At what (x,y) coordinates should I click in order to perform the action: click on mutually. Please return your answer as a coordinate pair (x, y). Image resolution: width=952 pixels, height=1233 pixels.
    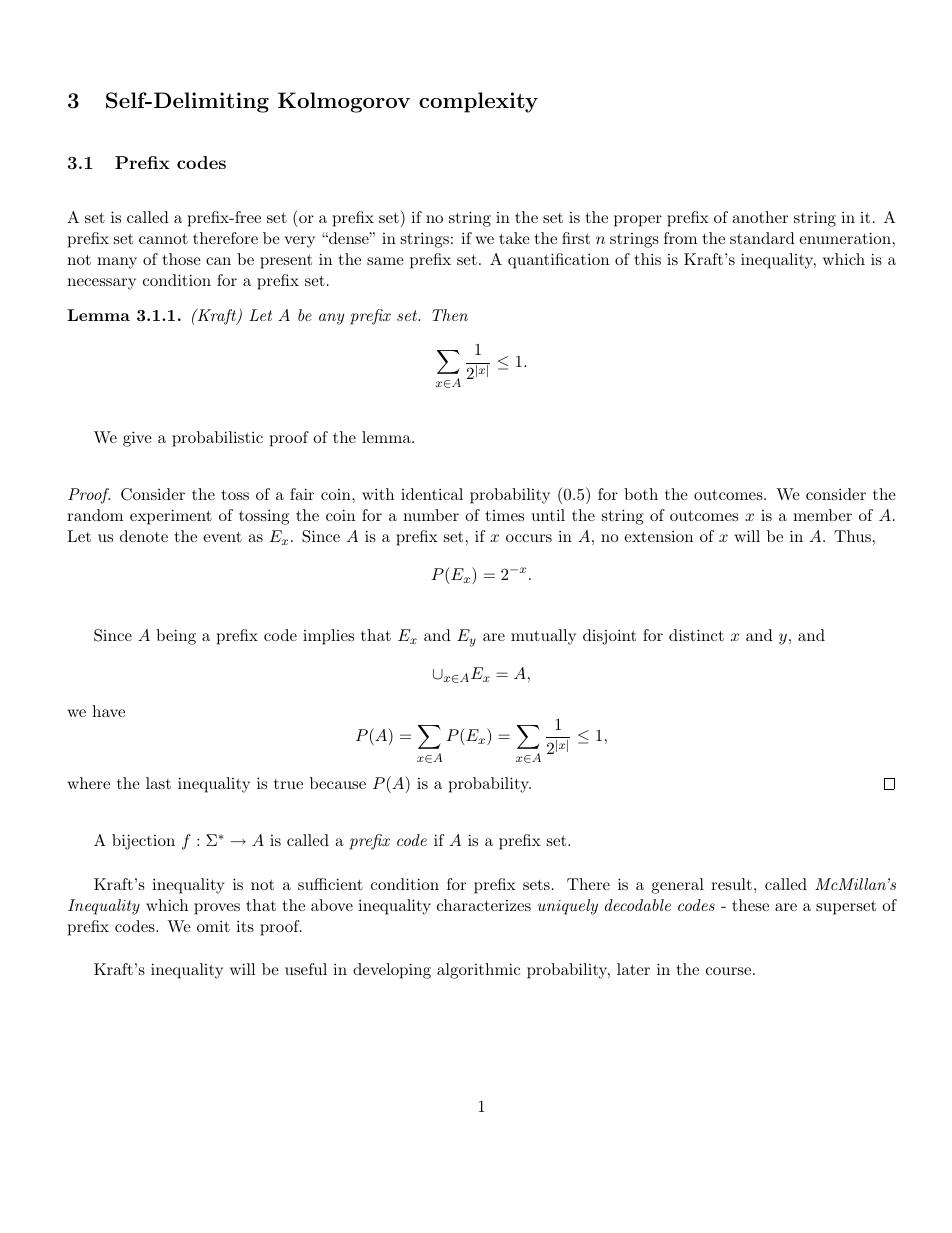
    Looking at the image, I should click on (543, 637).
